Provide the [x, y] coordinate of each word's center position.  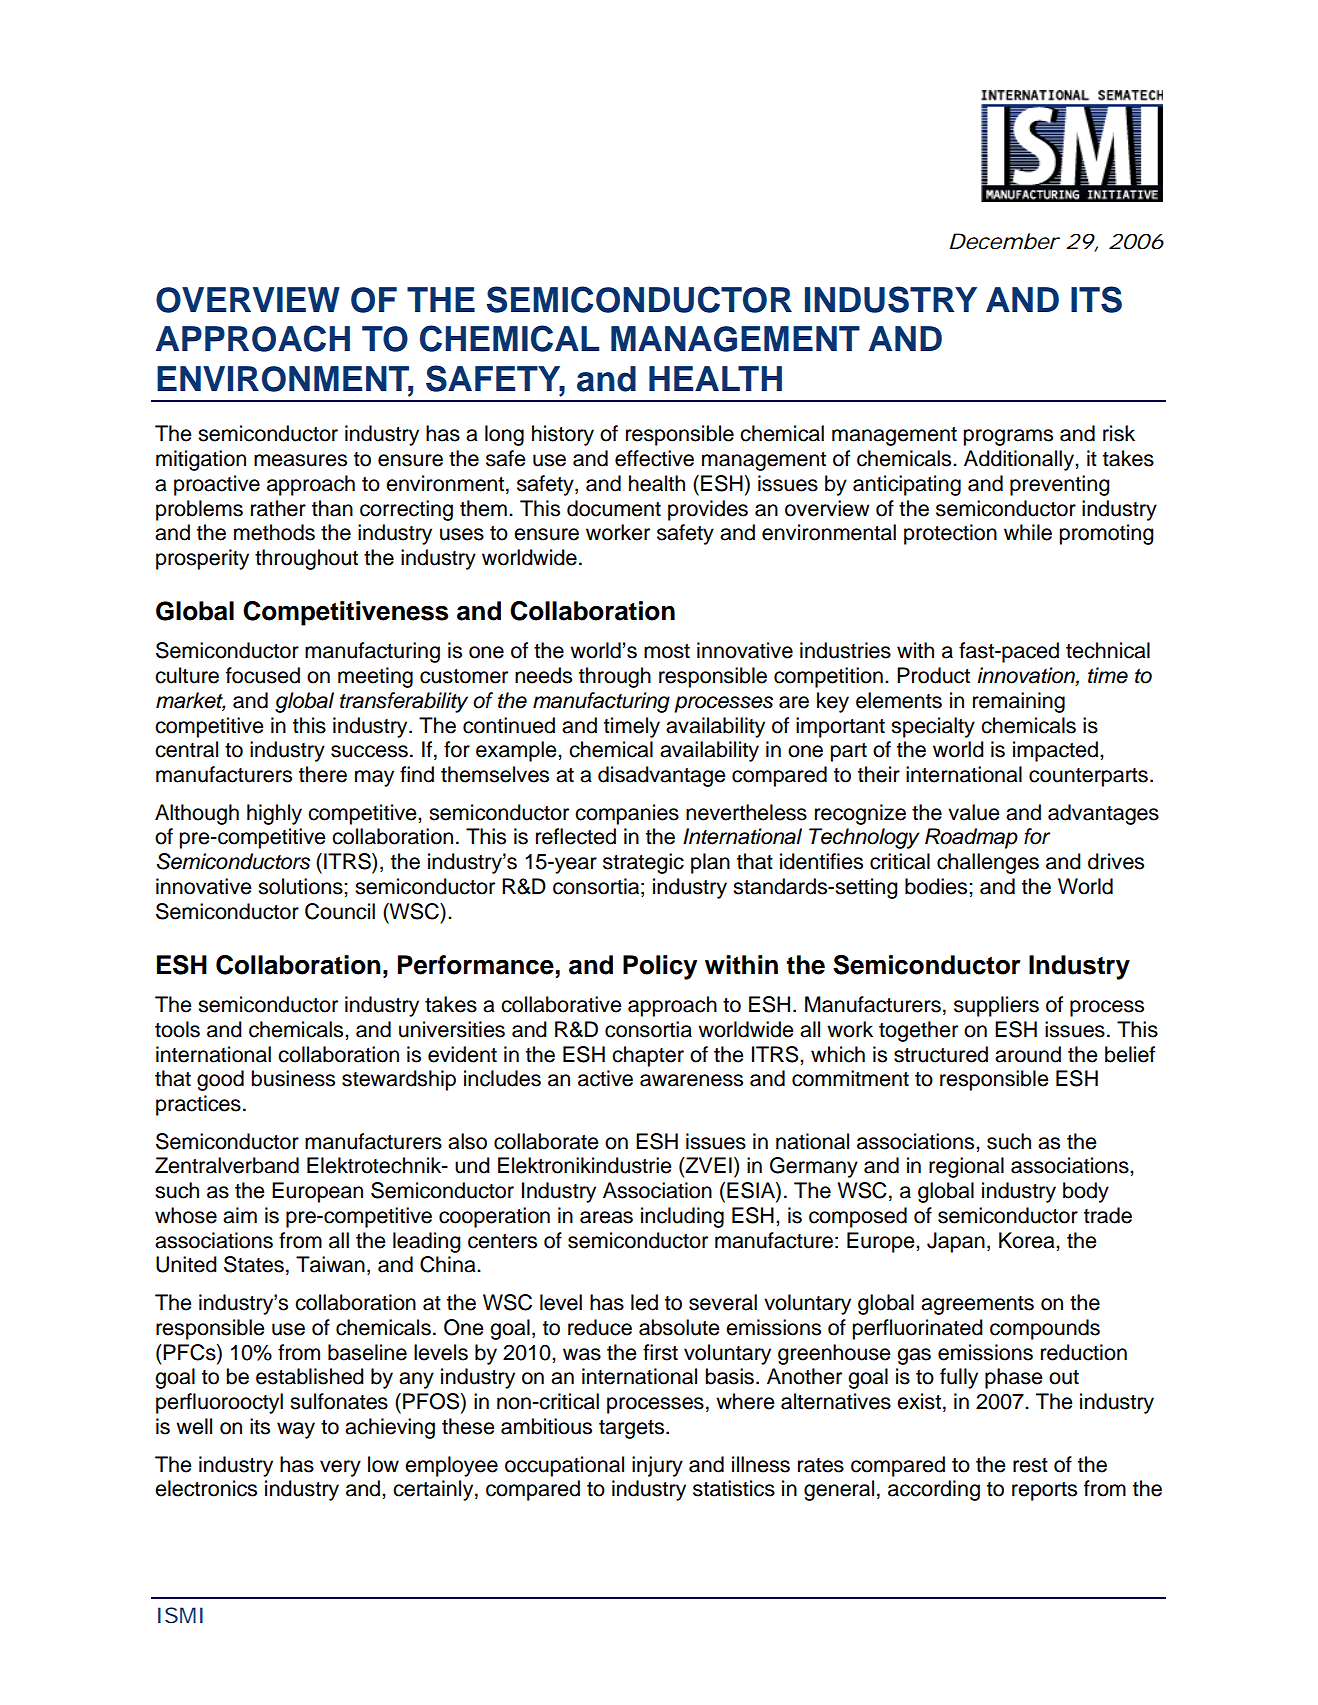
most [667, 651]
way [296, 1430]
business [293, 1078]
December [1005, 241]
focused [263, 675]
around [1028, 1054]
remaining [1019, 702]
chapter [648, 1056]
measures [300, 460]
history [563, 435]
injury [657, 1466]
